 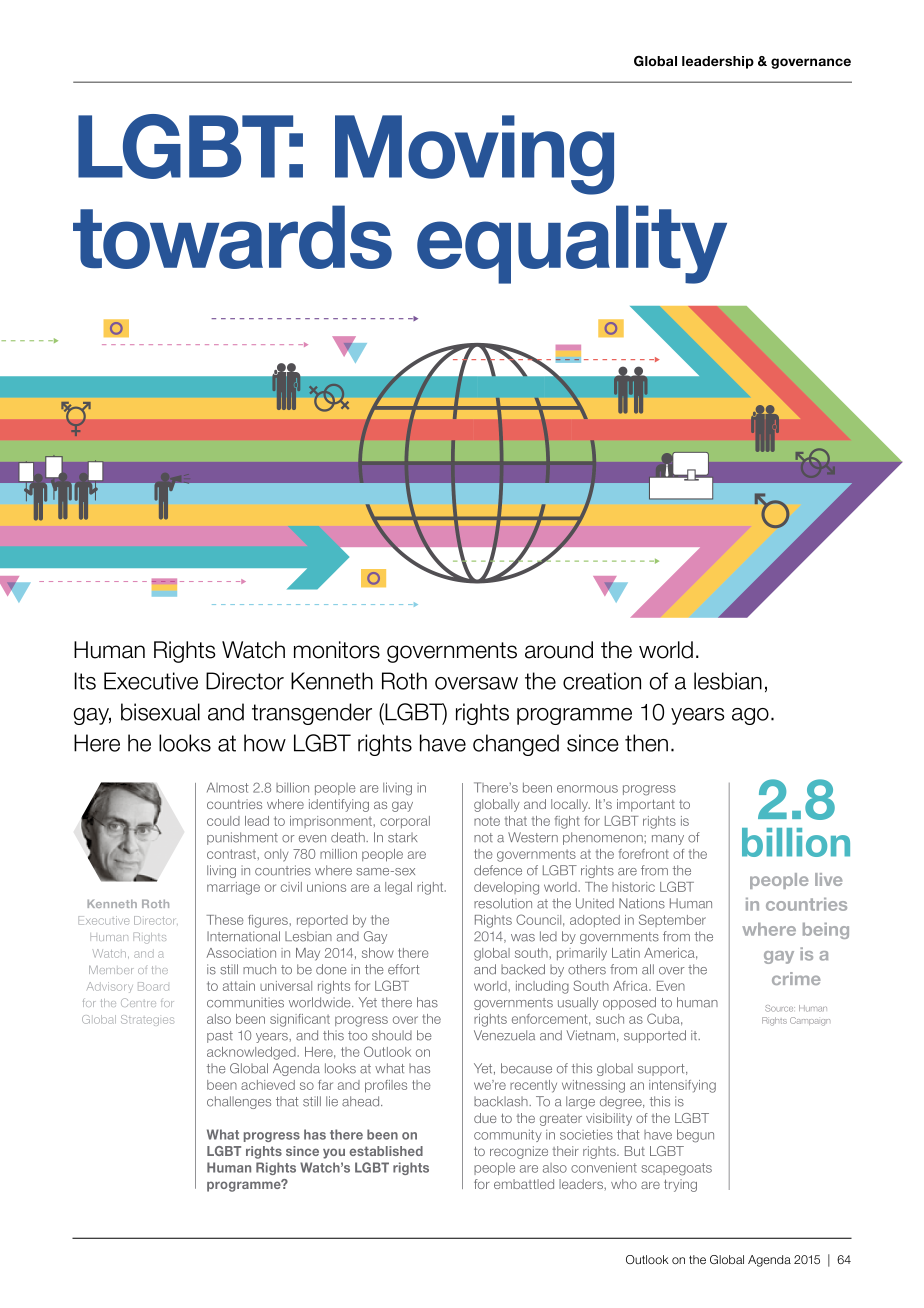 What do you see at coordinates (474, 155) in the page?
I see `Moving` at bounding box center [474, 155].
